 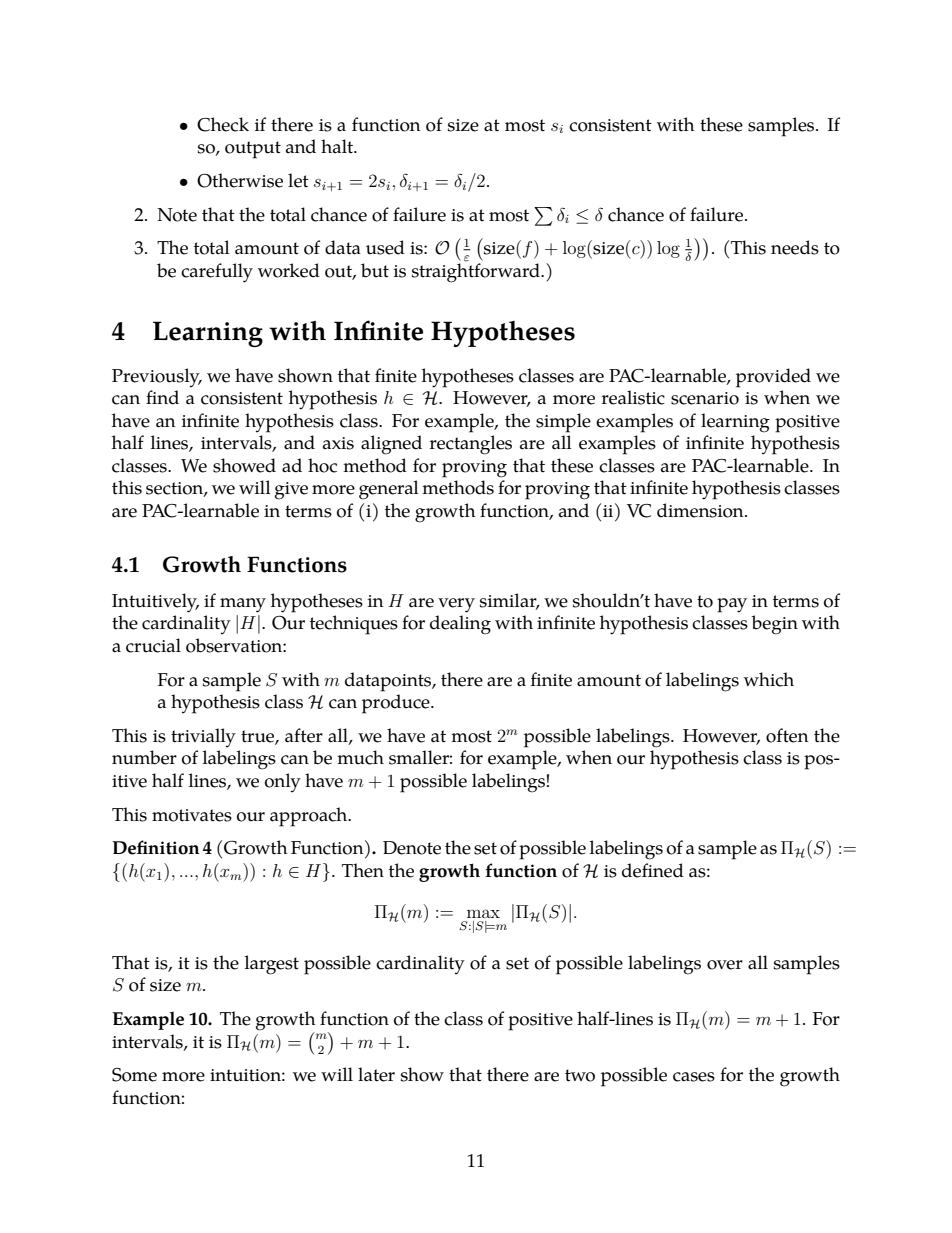 What do you see at coordinates (471, 445) in the screenshot?
I see `rectangles` at bounding box center [471, 445].
